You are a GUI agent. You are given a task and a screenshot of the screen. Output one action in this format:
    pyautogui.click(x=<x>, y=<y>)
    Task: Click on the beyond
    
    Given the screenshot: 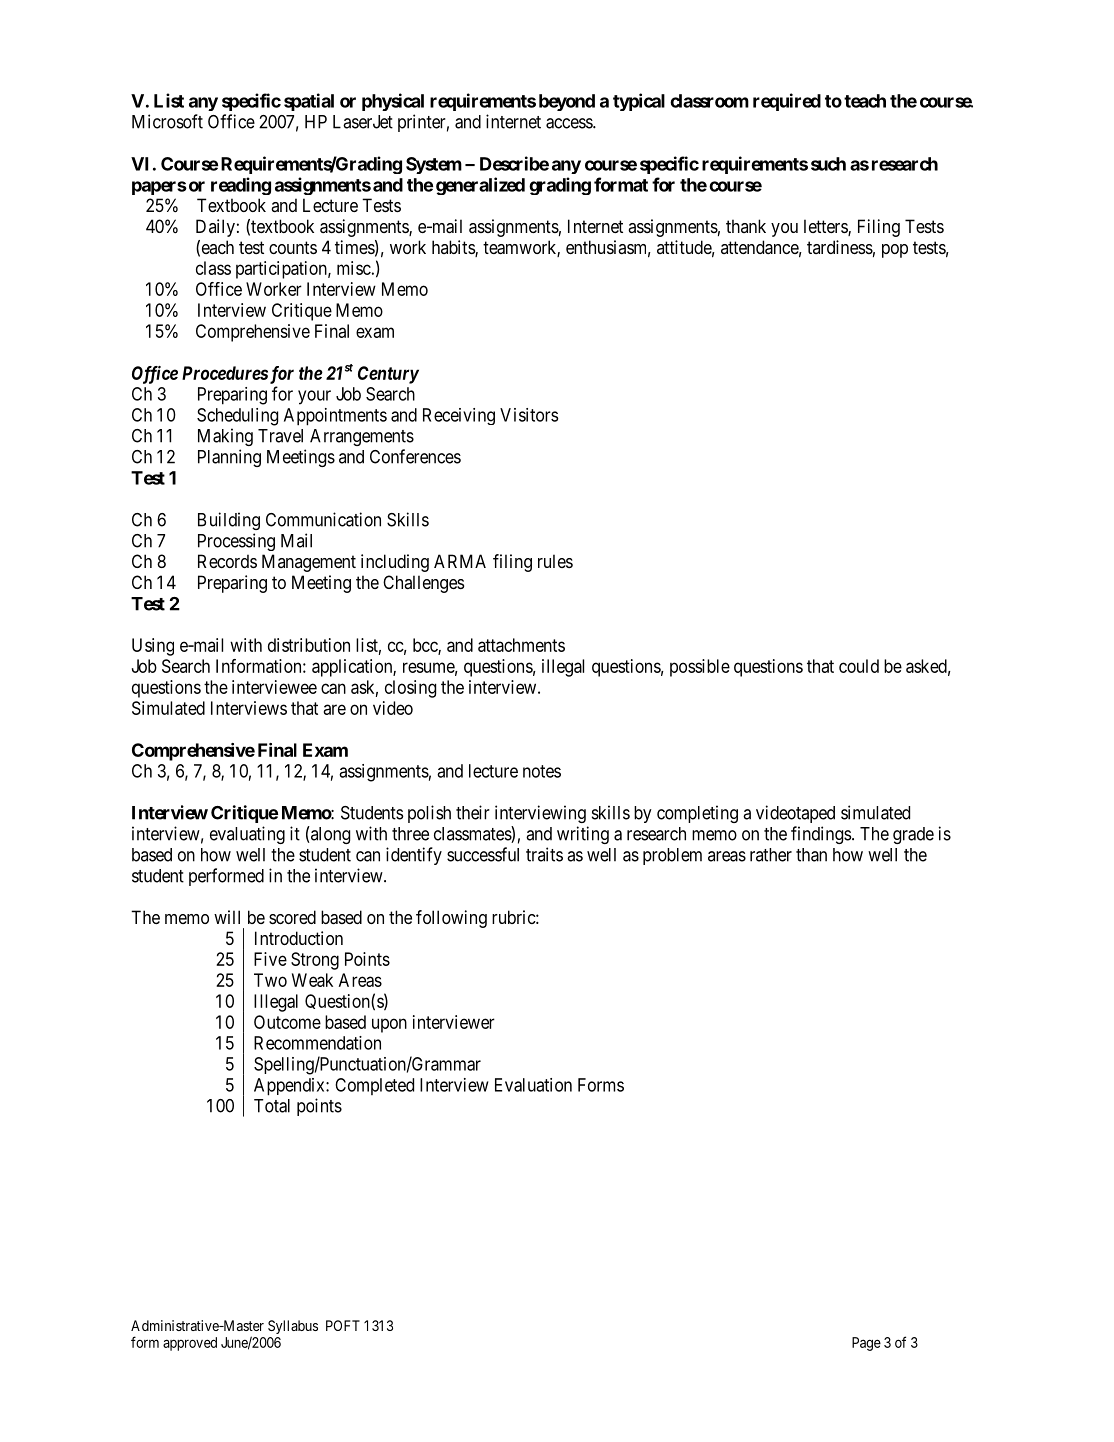 What is the action you would take?
    pyautogui.click(x=567, y=102)
